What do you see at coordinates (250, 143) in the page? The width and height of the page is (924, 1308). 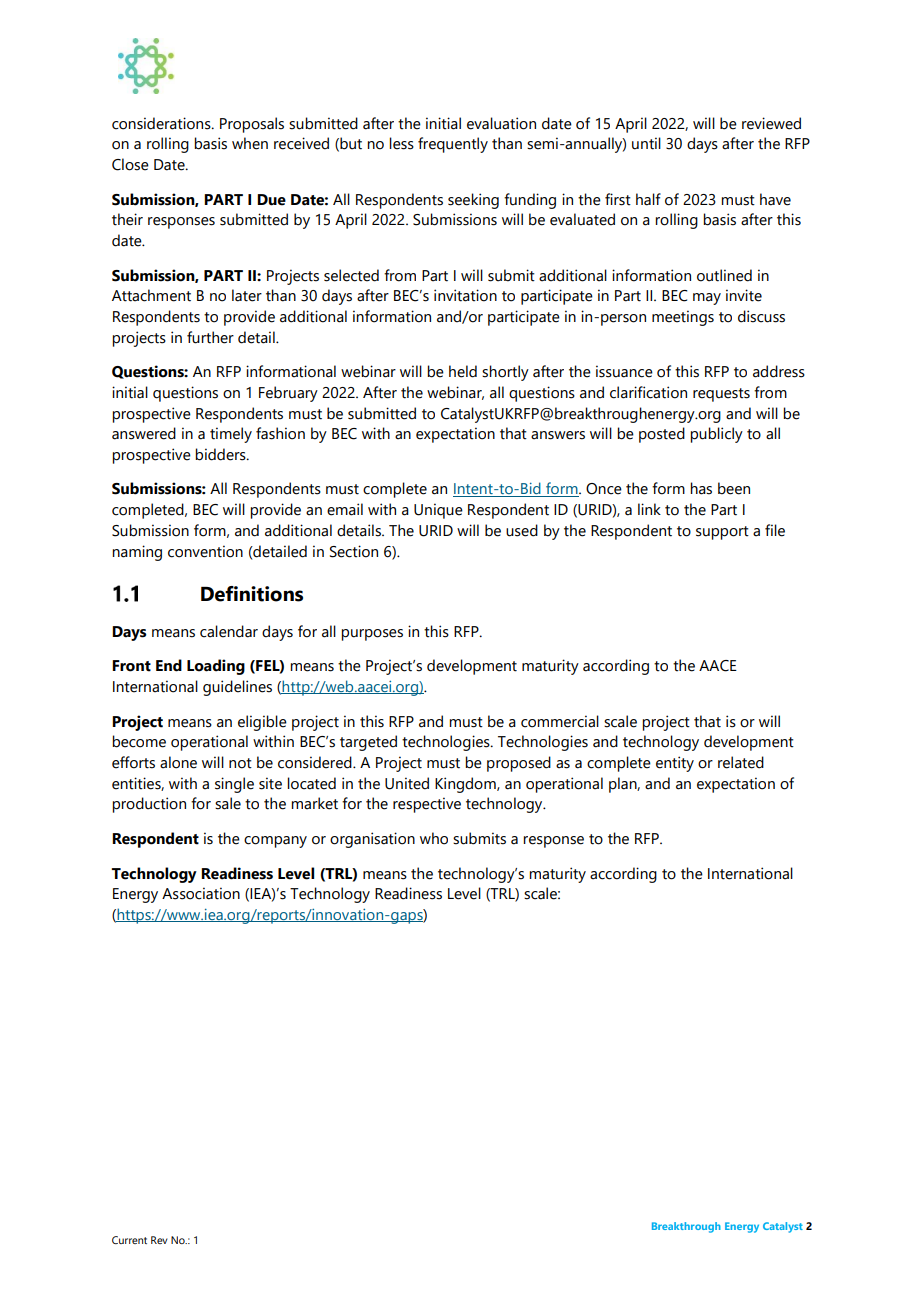 I see `when` at bounding box center [250, 143].
